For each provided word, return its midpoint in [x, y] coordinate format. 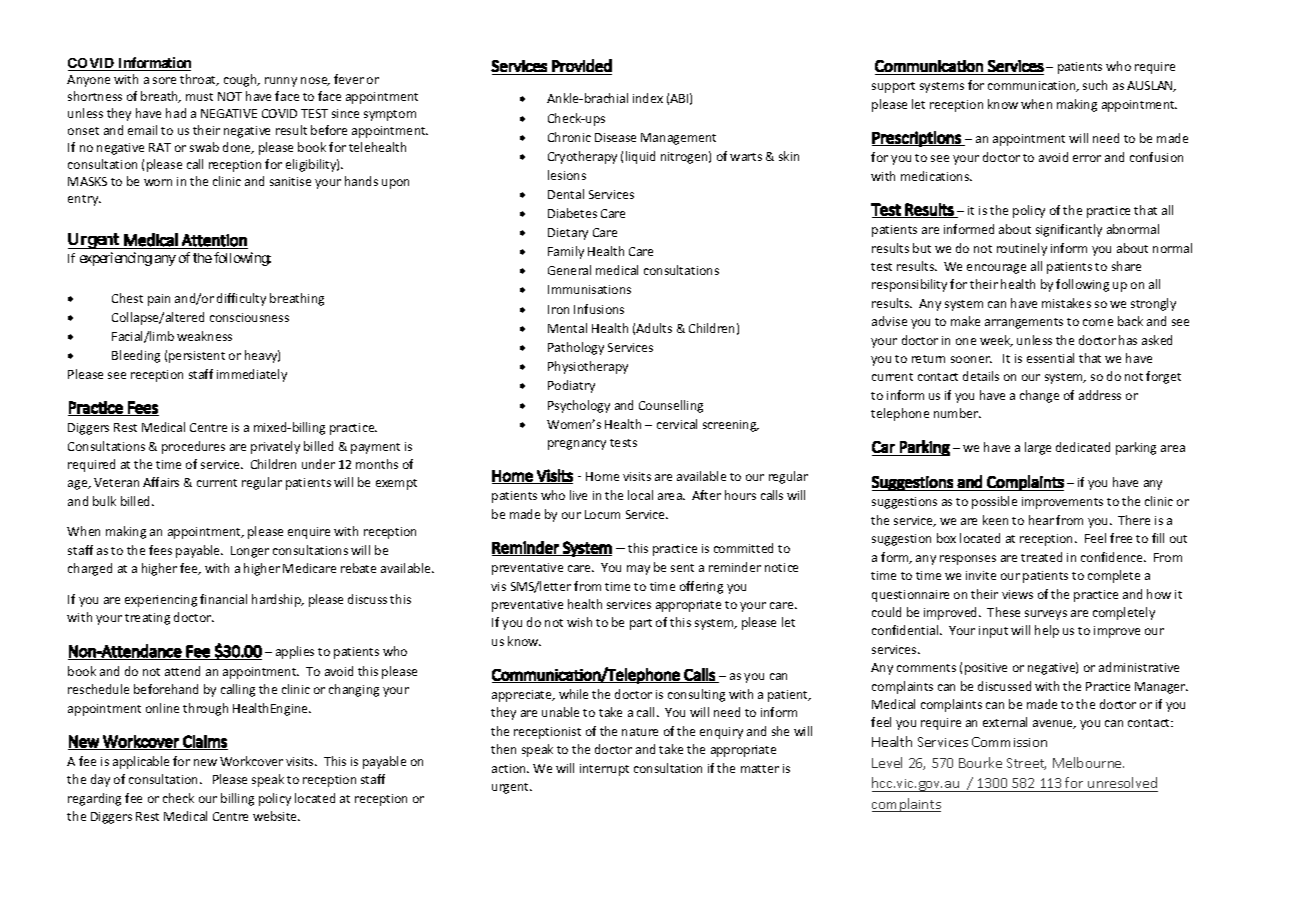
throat [199, 80]
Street [1026, 764]
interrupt [604, 770]
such [1095, 85]
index [648, 98]
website [276, 816]
